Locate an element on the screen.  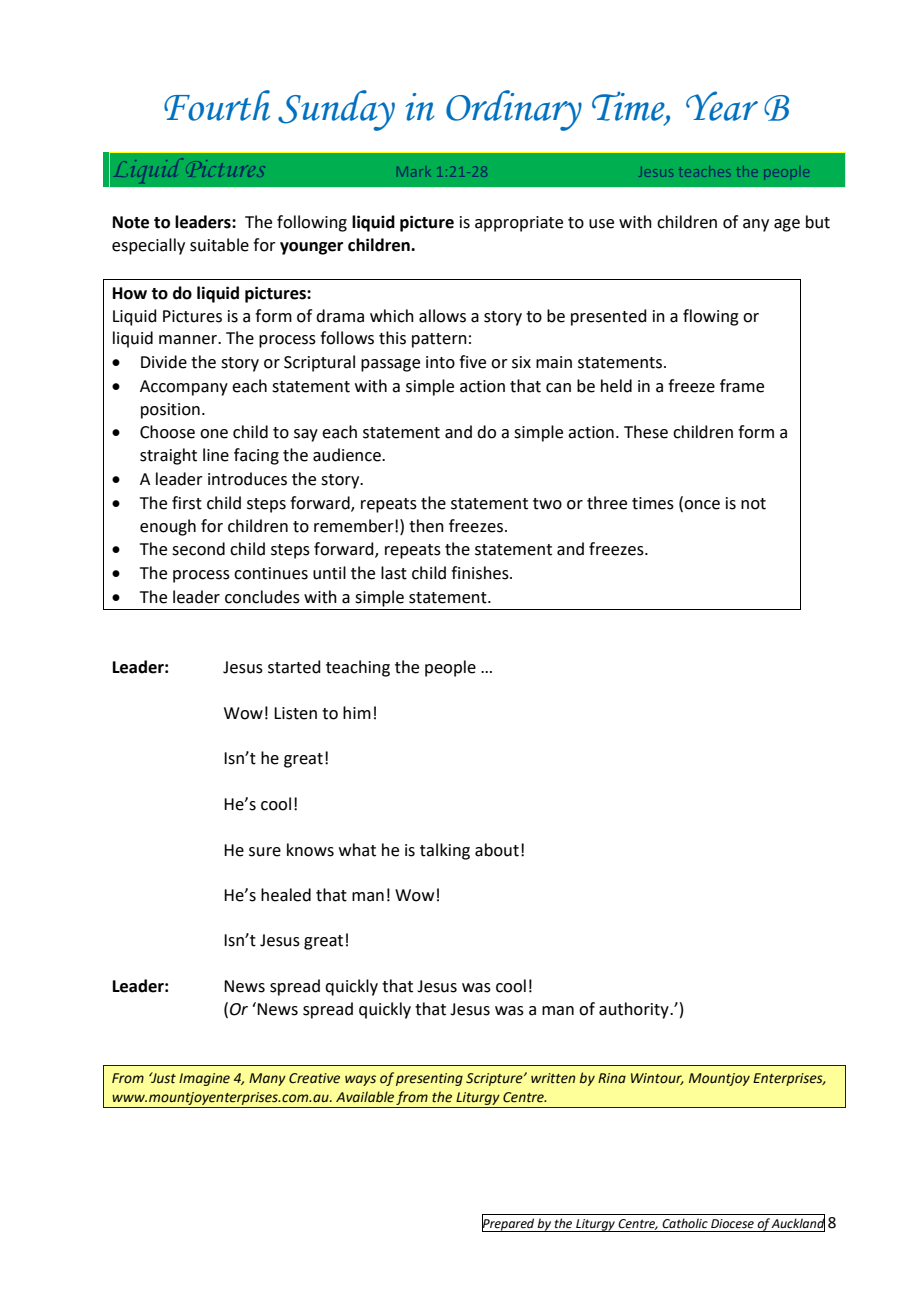
Fourth is located at coordinates (217, 105).
